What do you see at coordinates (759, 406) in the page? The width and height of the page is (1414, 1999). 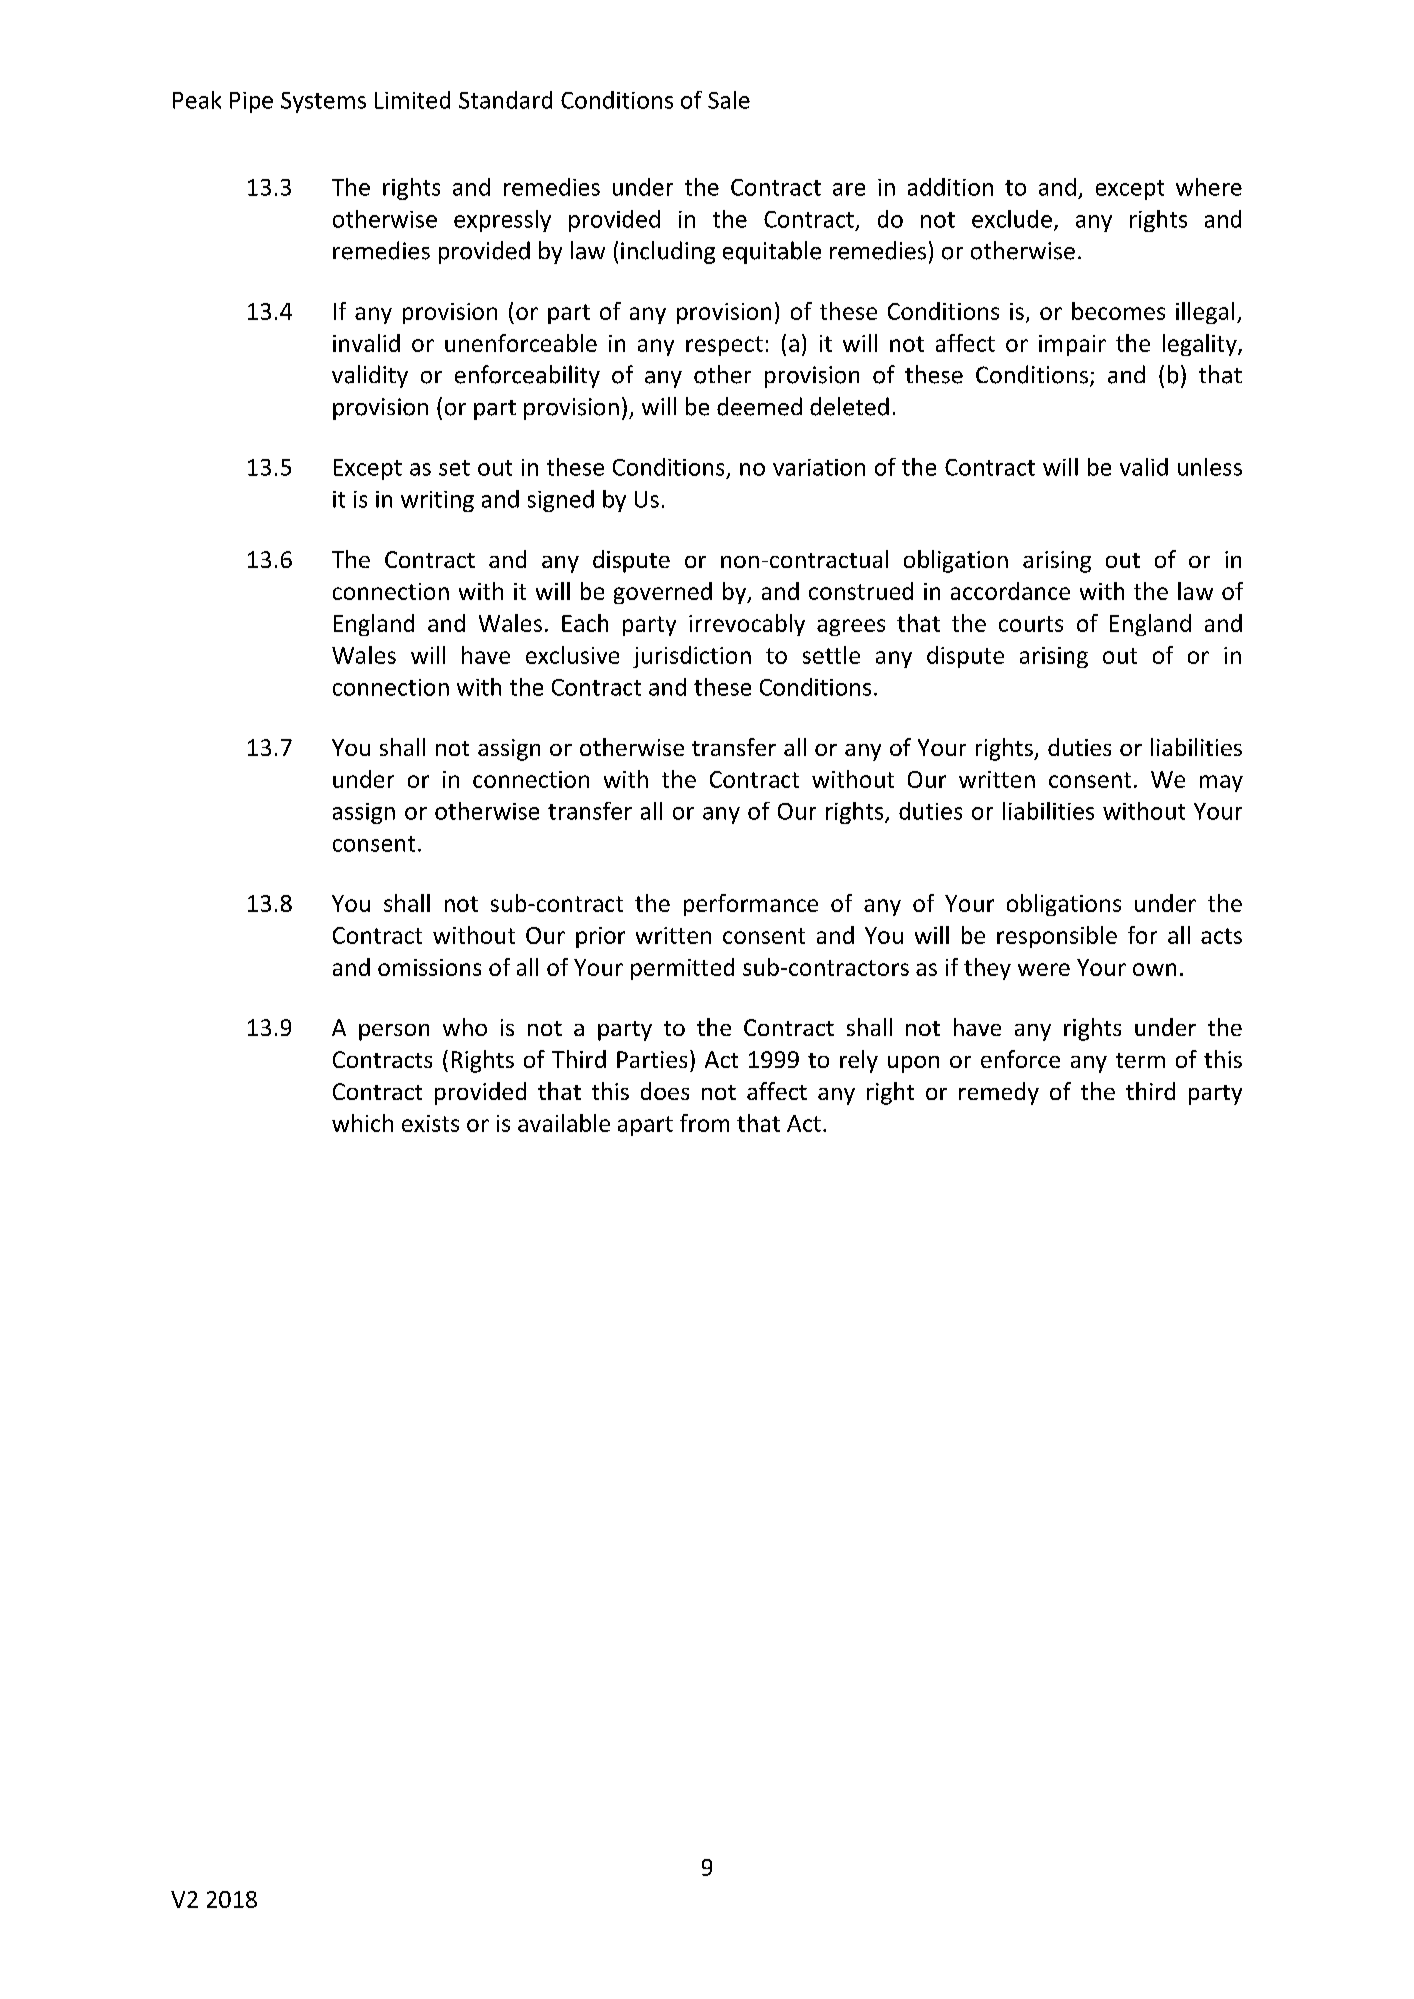 I see `deemed` at bounding box center [759, 406].
